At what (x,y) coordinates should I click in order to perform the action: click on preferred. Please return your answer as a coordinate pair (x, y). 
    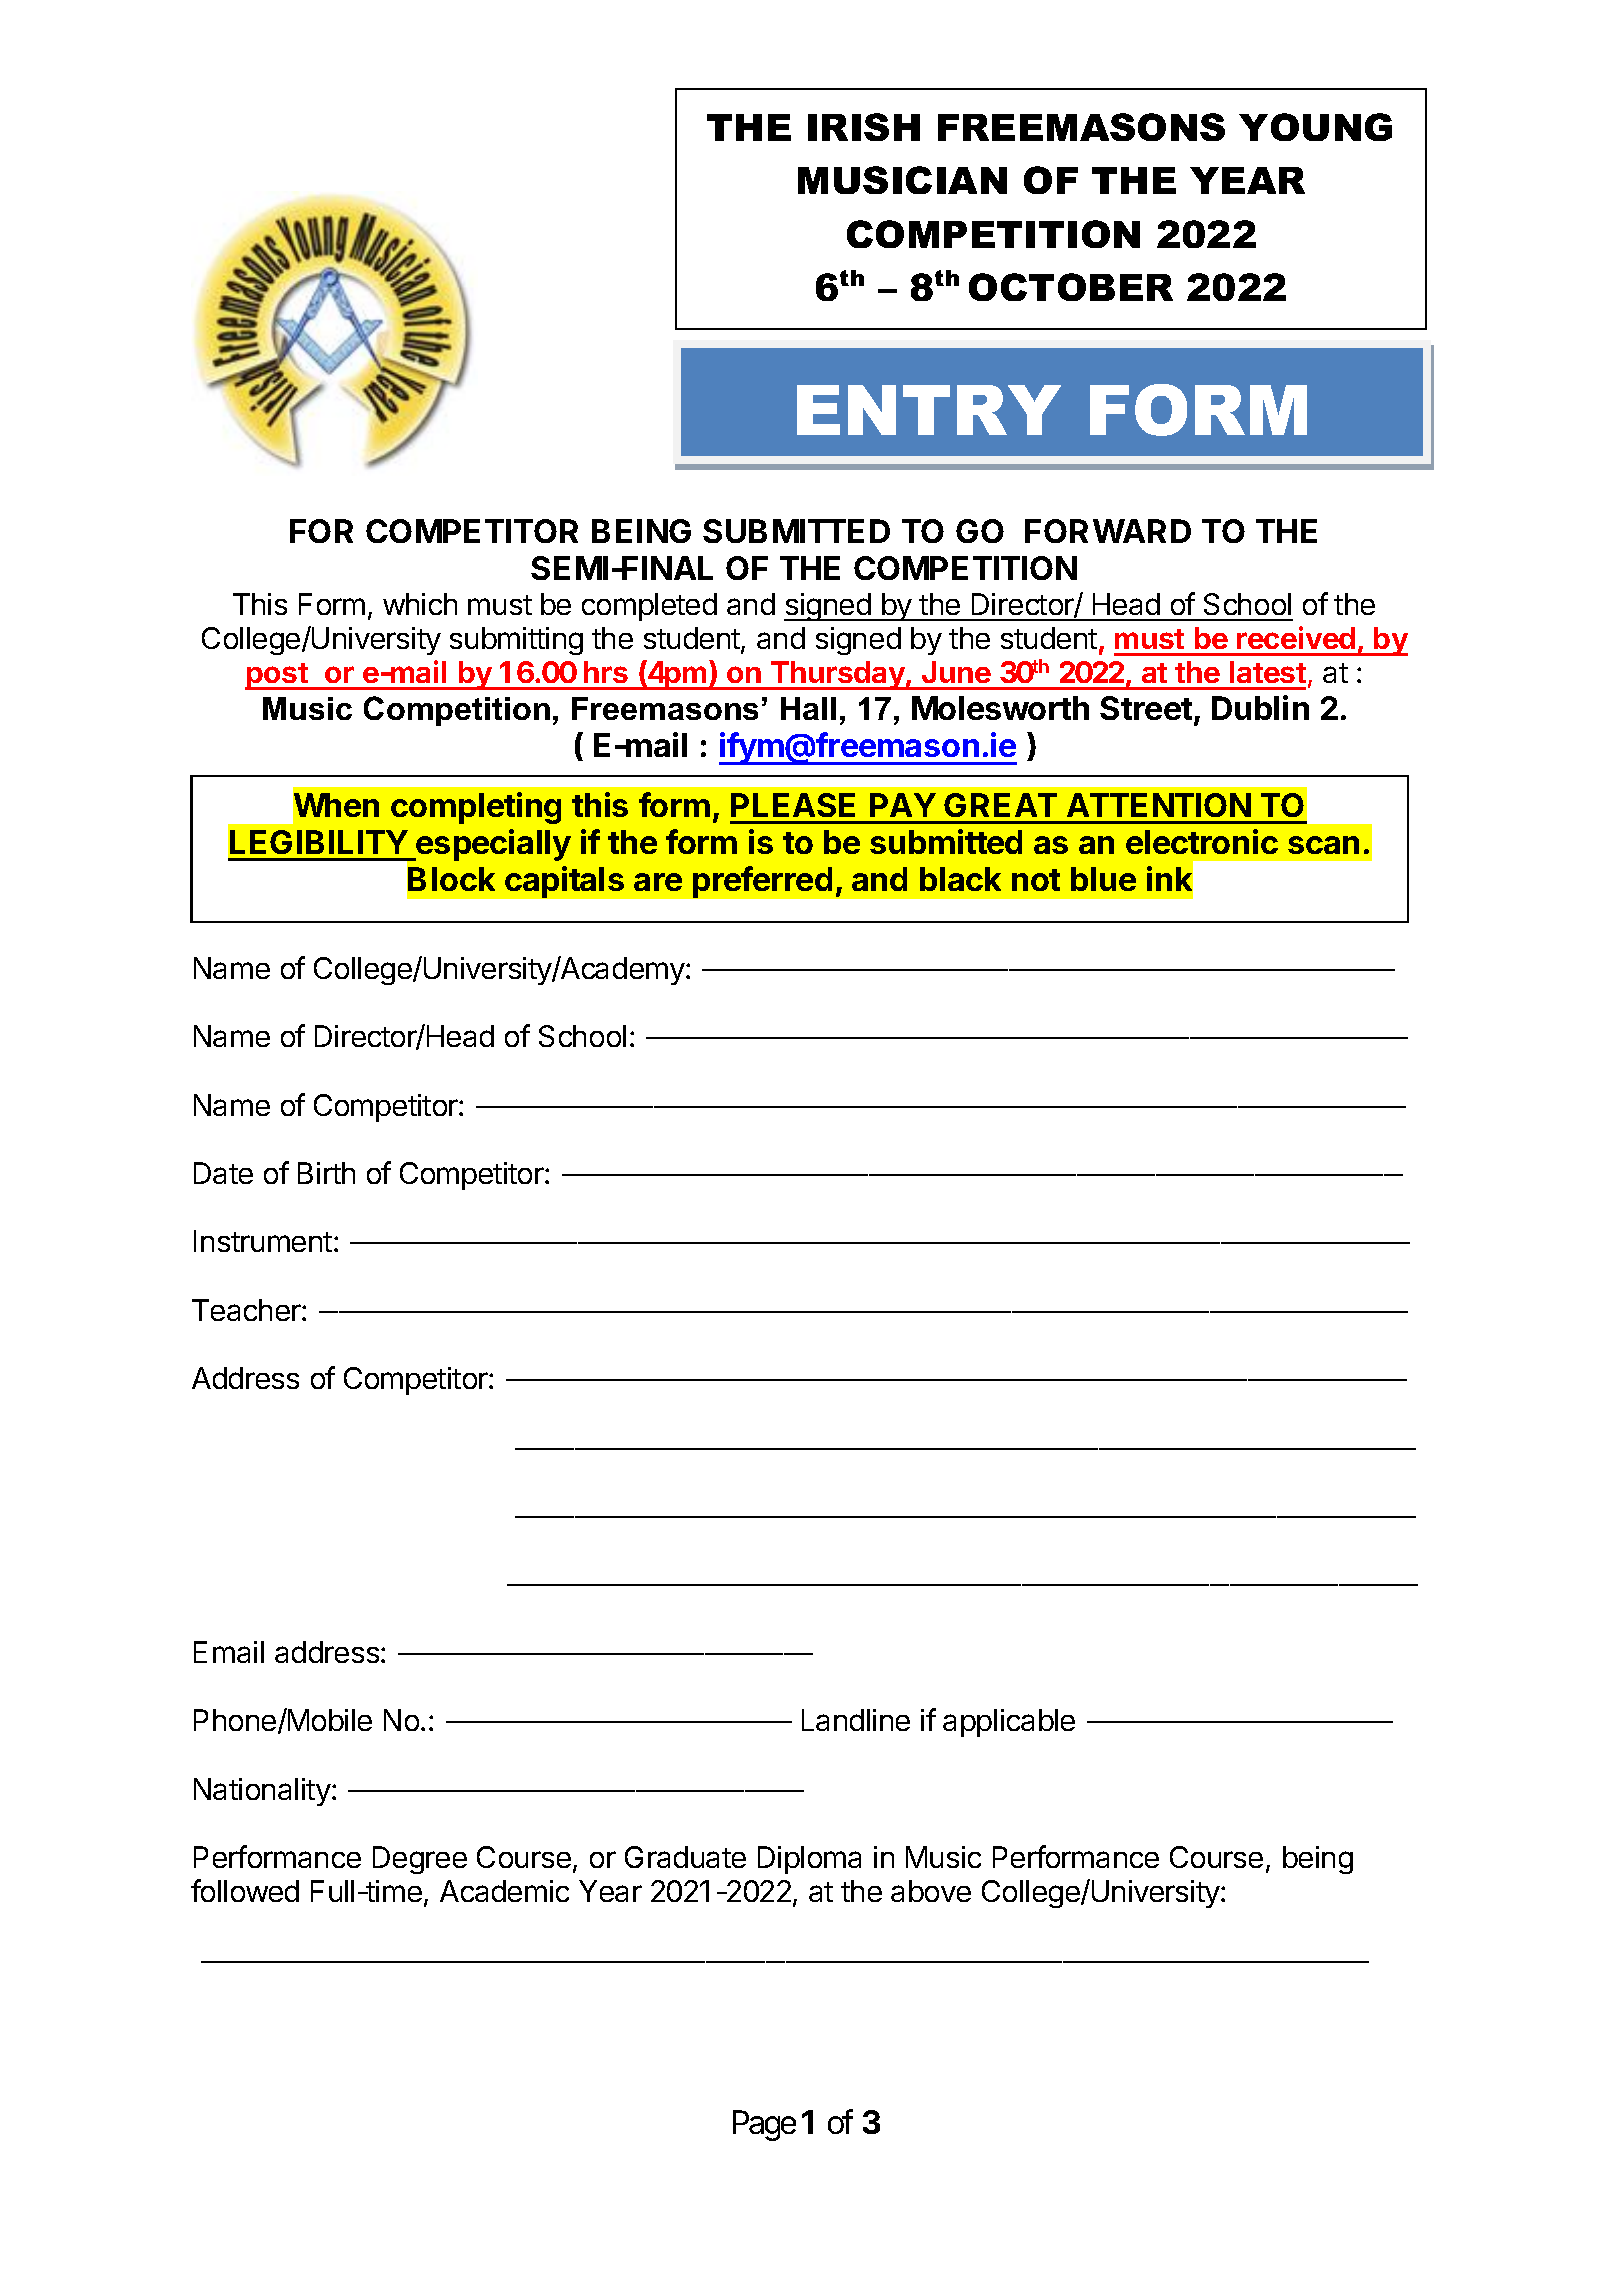
    Looking at the image, I should click on (762, 882).
